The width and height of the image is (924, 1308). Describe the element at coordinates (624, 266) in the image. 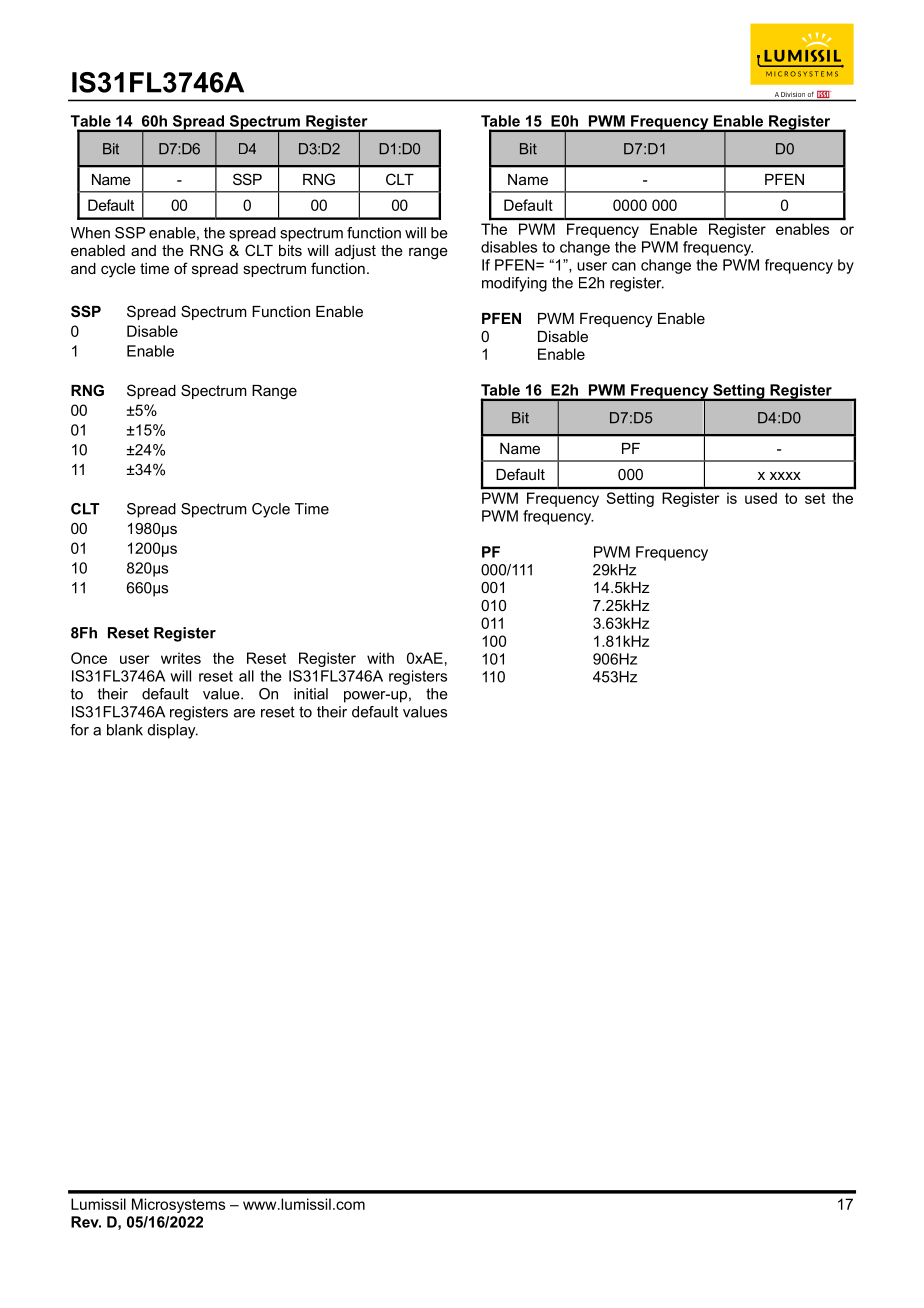

I see `can` at that location.
